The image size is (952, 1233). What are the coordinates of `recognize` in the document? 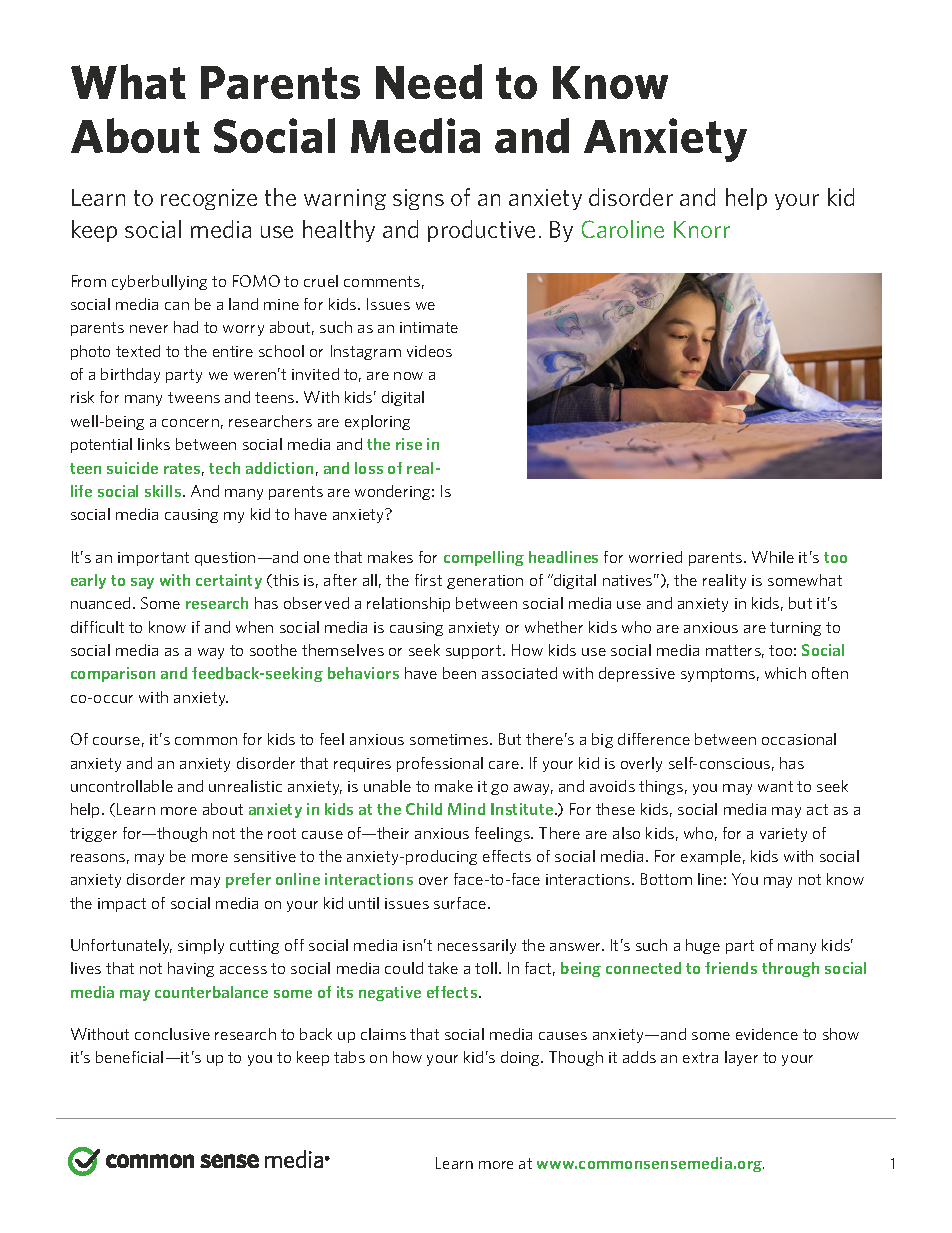 It's located at (209, 199).
